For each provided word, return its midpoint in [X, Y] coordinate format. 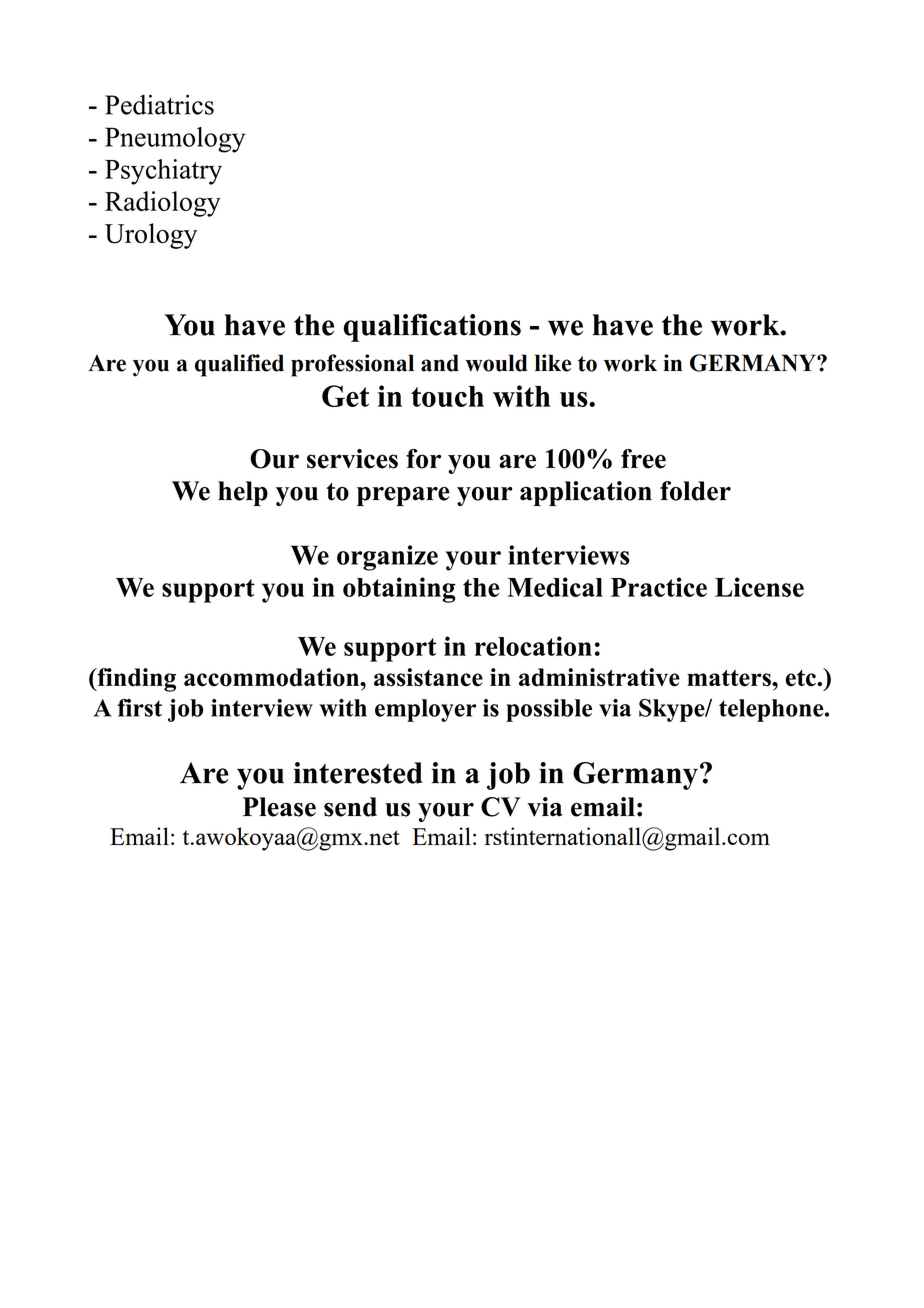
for [423, 459]
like [553, 363]
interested [358, 773]
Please [279, 807]
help [243, 493]
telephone [772, 710]
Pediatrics [159, 104]
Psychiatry [163, 172]
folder [695, 491]
